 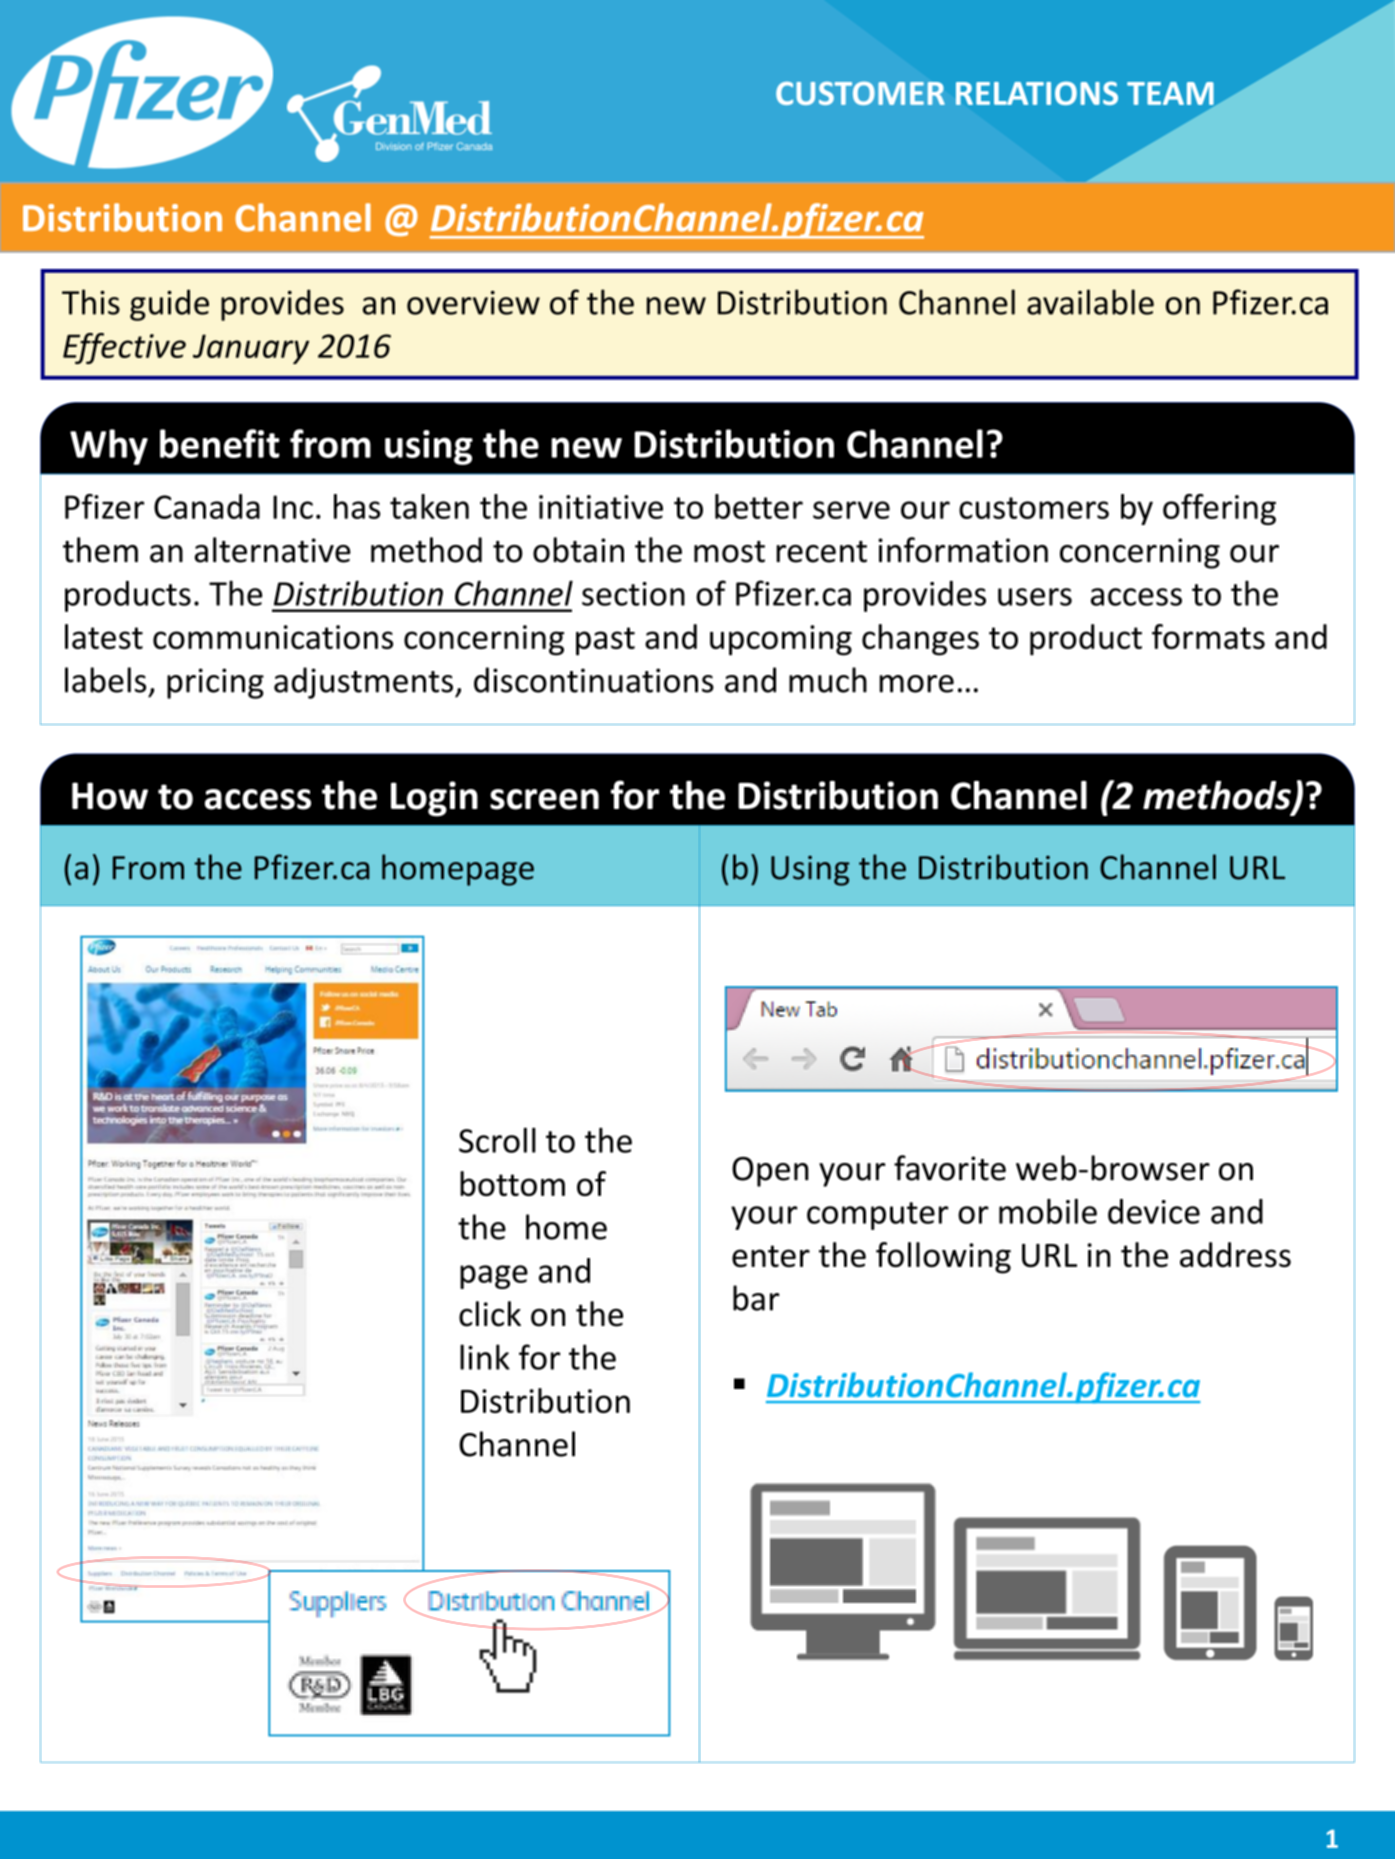 What do you see at coordinates (110, 796) in the screenshot?
I see `How` at bounding box center [110, 796].
